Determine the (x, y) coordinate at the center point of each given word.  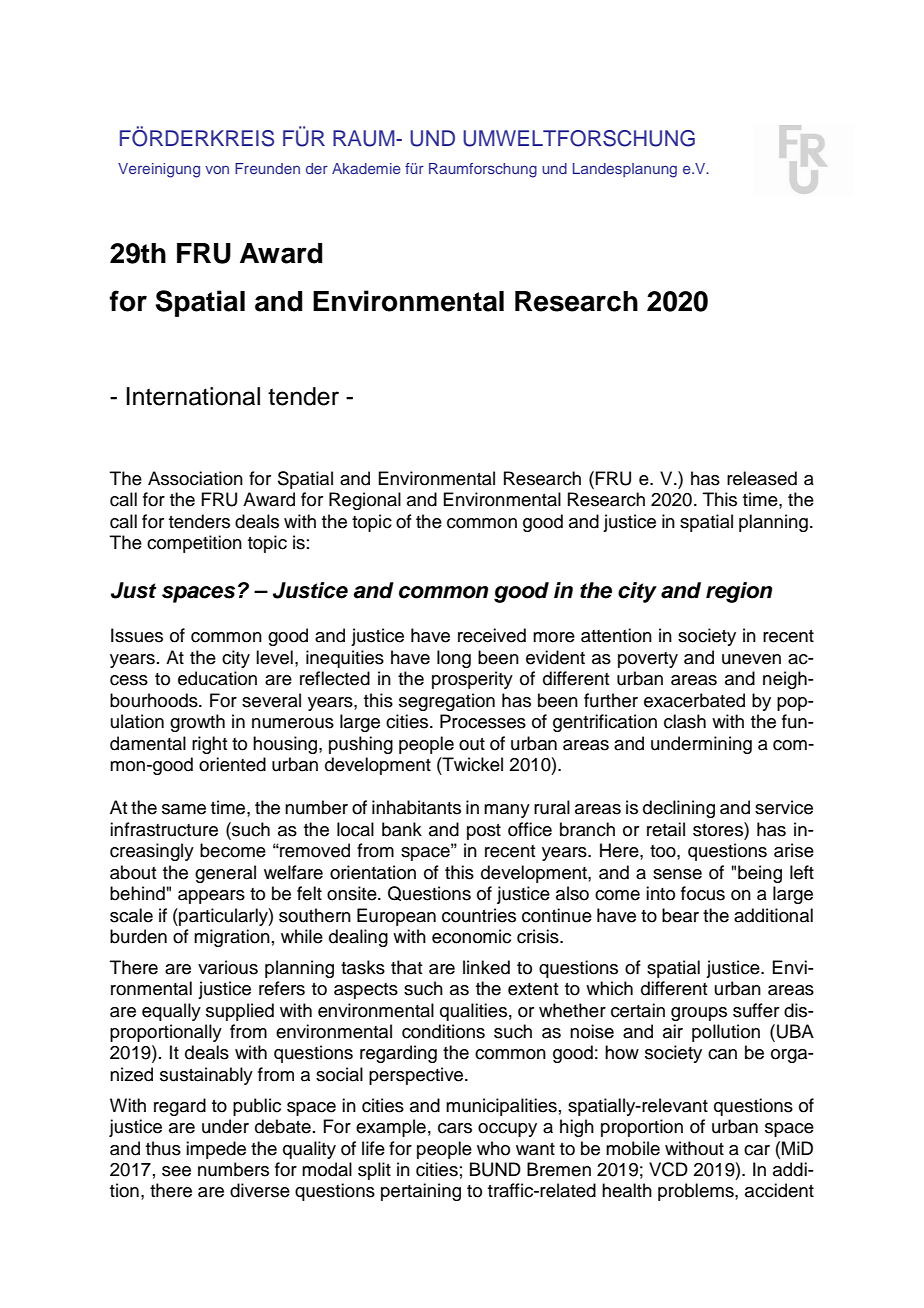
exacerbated (694, 700)
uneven (751, 659)
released (762, 478)
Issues (137, 635)
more (554, 637)
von (217, 169)
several (271, 700)
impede (216, 1150)
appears (211, 897)
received (492, 635)
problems (697, 1192)
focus (703, 893)
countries (479, 915)
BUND (495, 1169)
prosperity (472, 680)
